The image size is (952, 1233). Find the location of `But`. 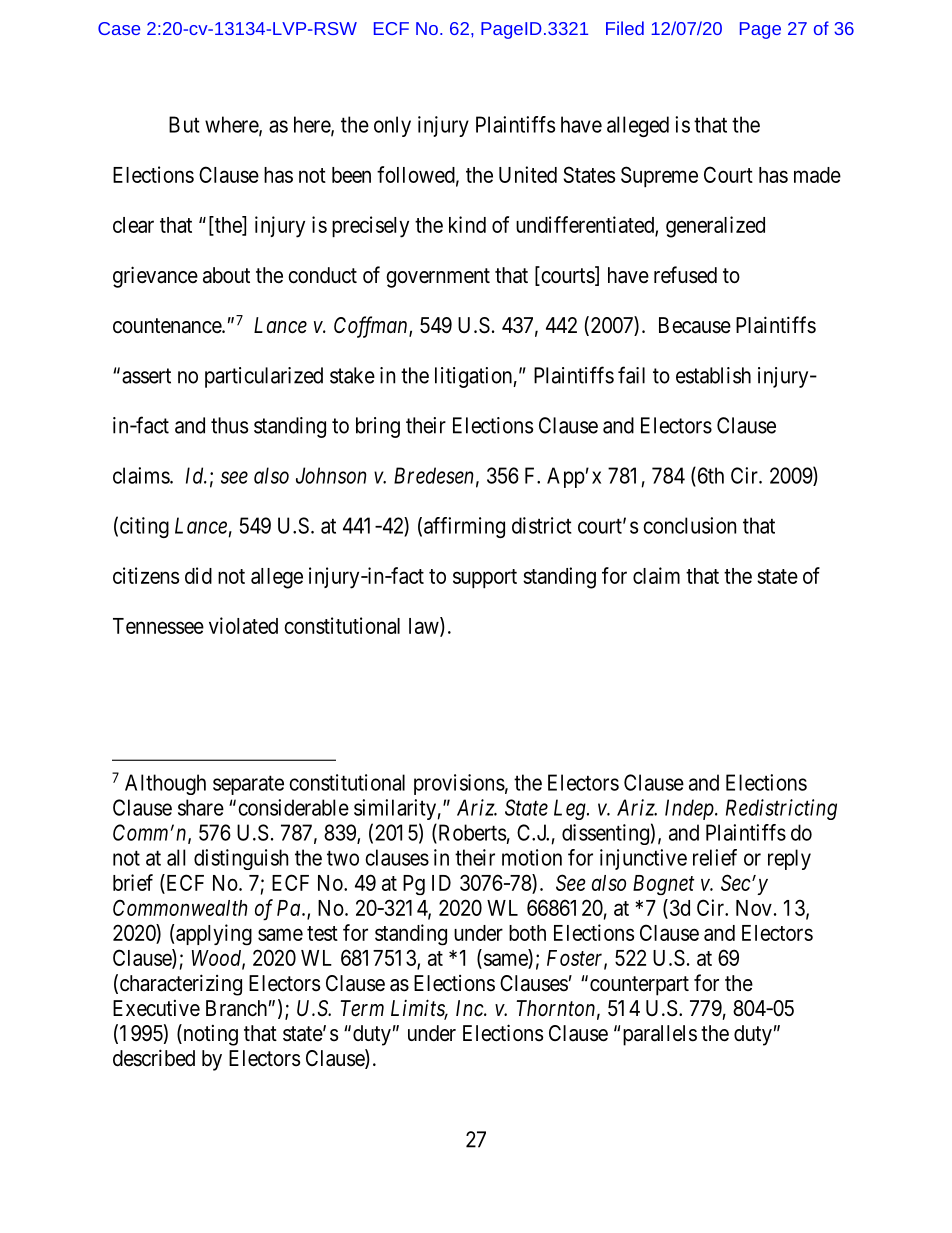

But is located at coordinates (184, 124).
